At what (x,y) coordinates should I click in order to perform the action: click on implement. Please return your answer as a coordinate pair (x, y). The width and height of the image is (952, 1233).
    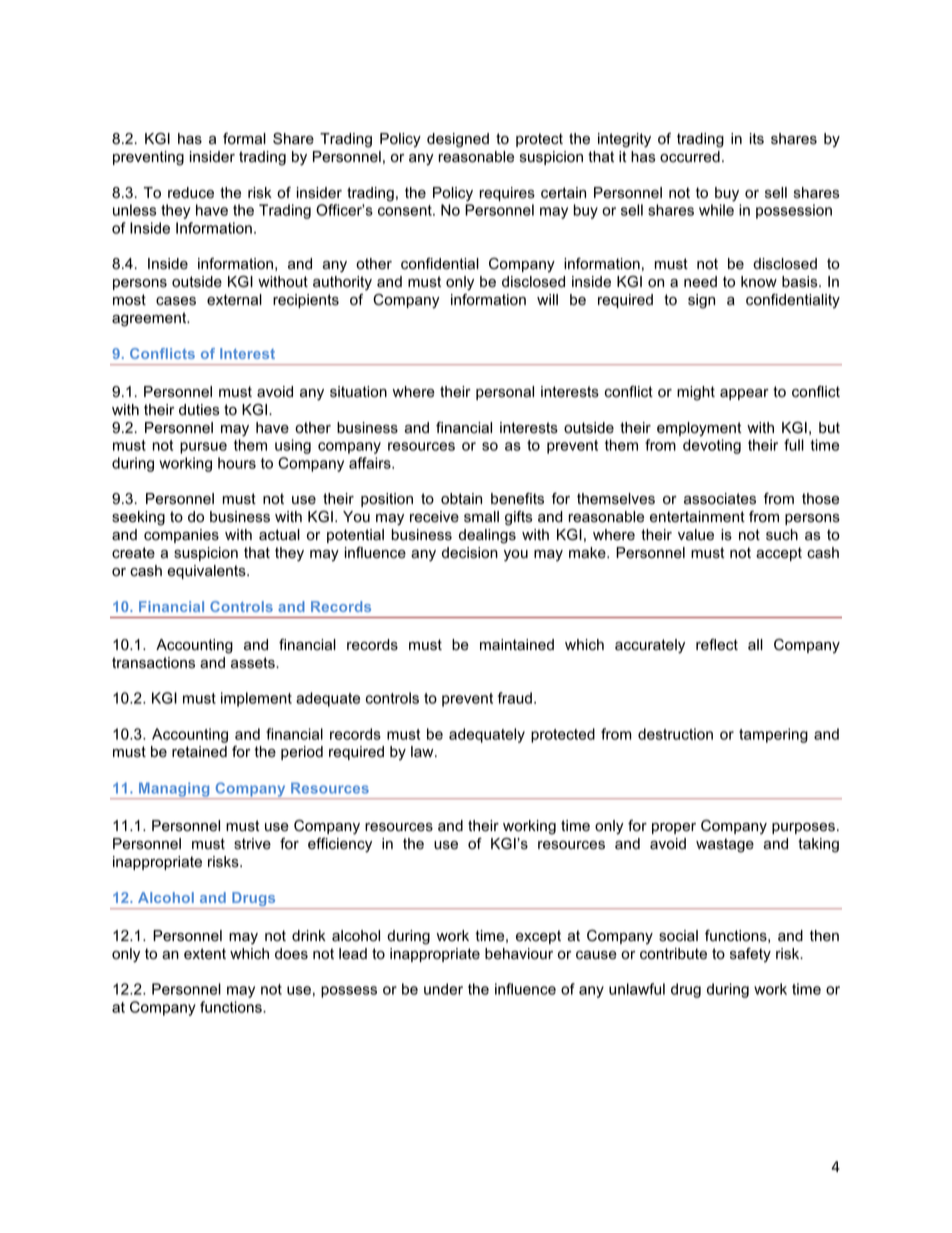
    Looking at the image, I should click on (256, 699).
